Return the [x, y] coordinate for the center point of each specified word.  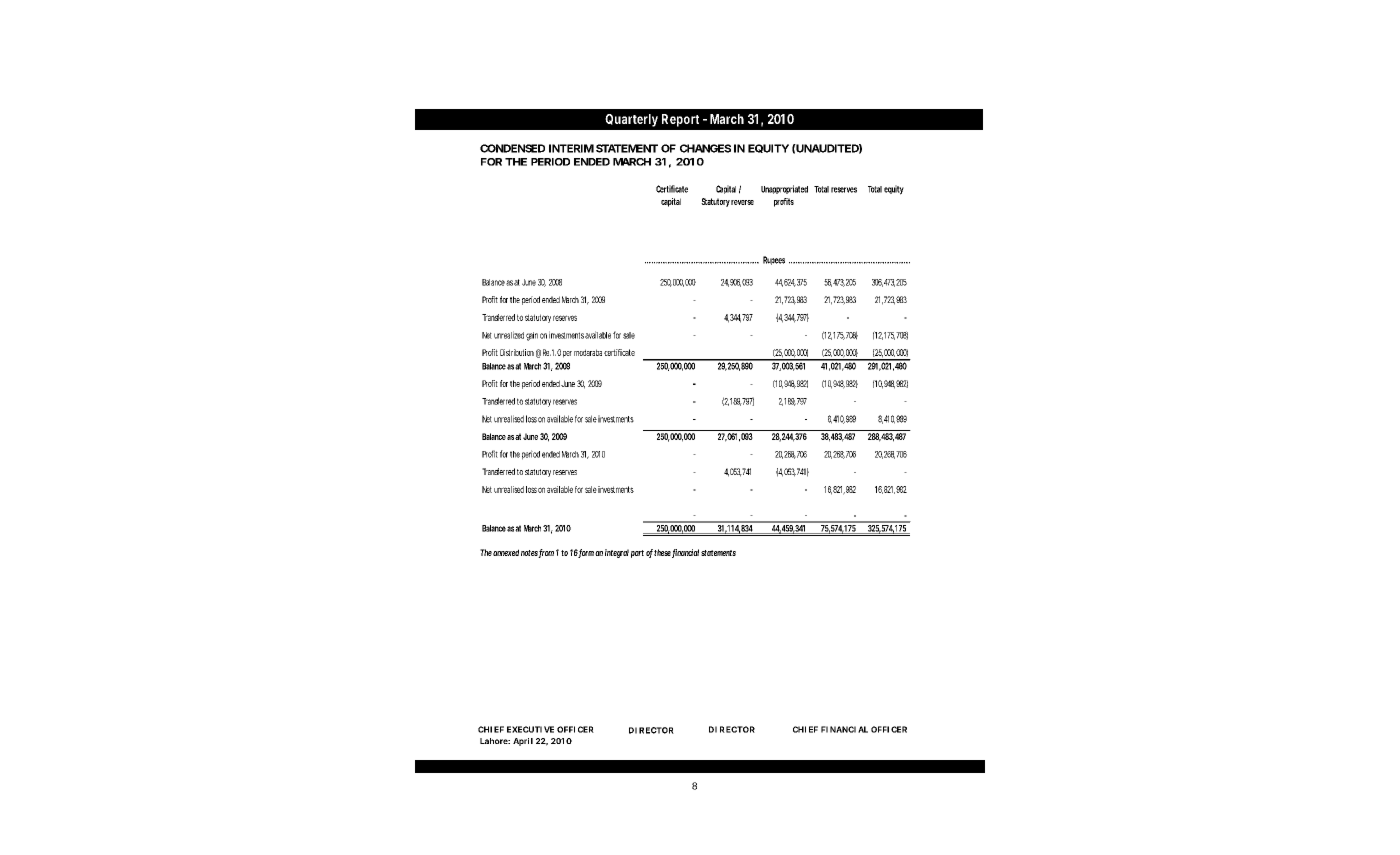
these [662, 552]
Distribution [517, 352]
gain [532, 336]
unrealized [509, 335]
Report [680, 120]
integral [617, 553]
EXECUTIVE [530, 729]
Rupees [774, 260]
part [637, 554]
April [523, 742]
